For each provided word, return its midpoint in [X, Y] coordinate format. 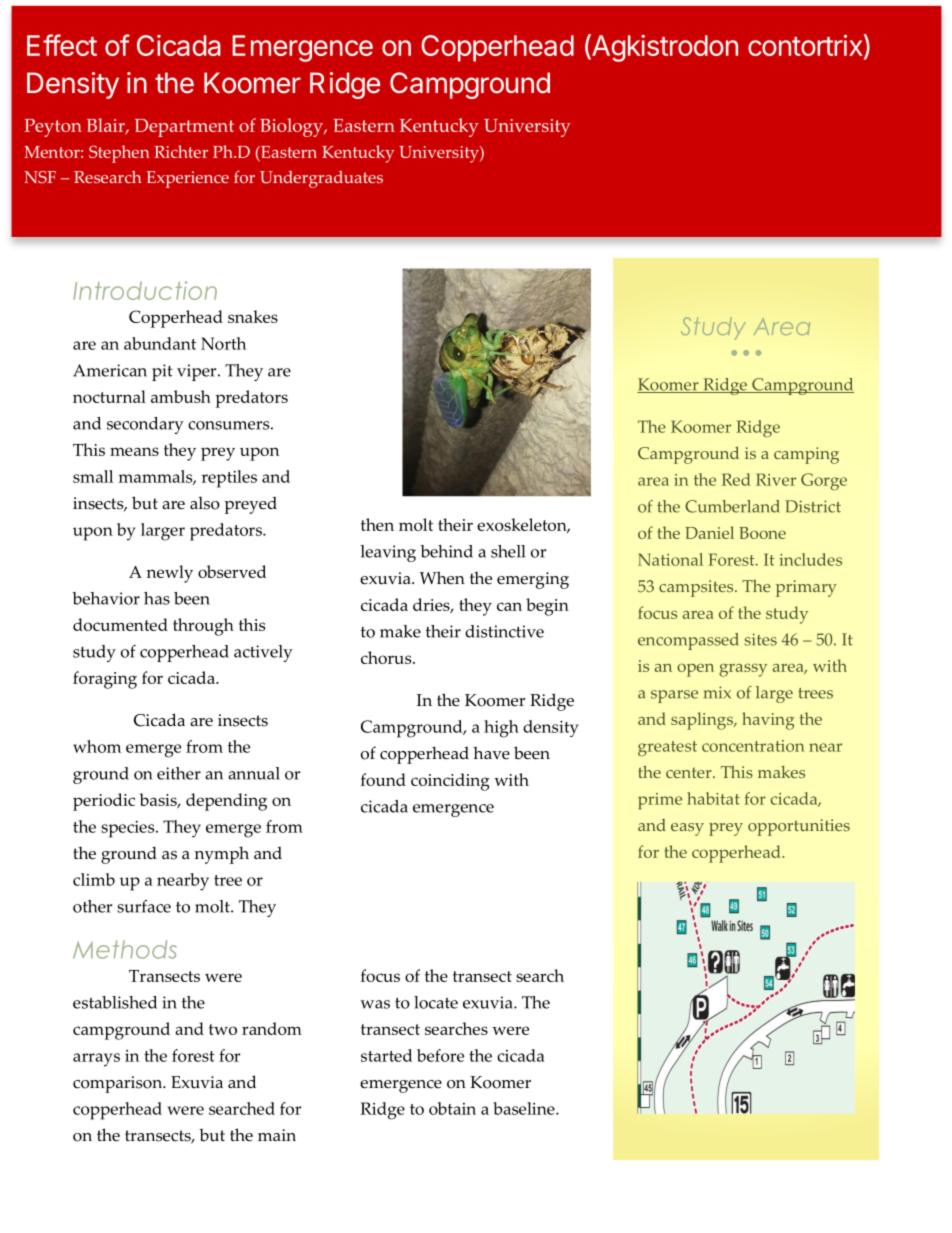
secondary [145, 425]
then [377, 524]
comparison [118, 1084]
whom [97, 746]
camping [806, 455]
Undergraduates [321, 179]
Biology [292, 127]
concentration [753, 746]
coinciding [450, 782]
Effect [62, 45]
